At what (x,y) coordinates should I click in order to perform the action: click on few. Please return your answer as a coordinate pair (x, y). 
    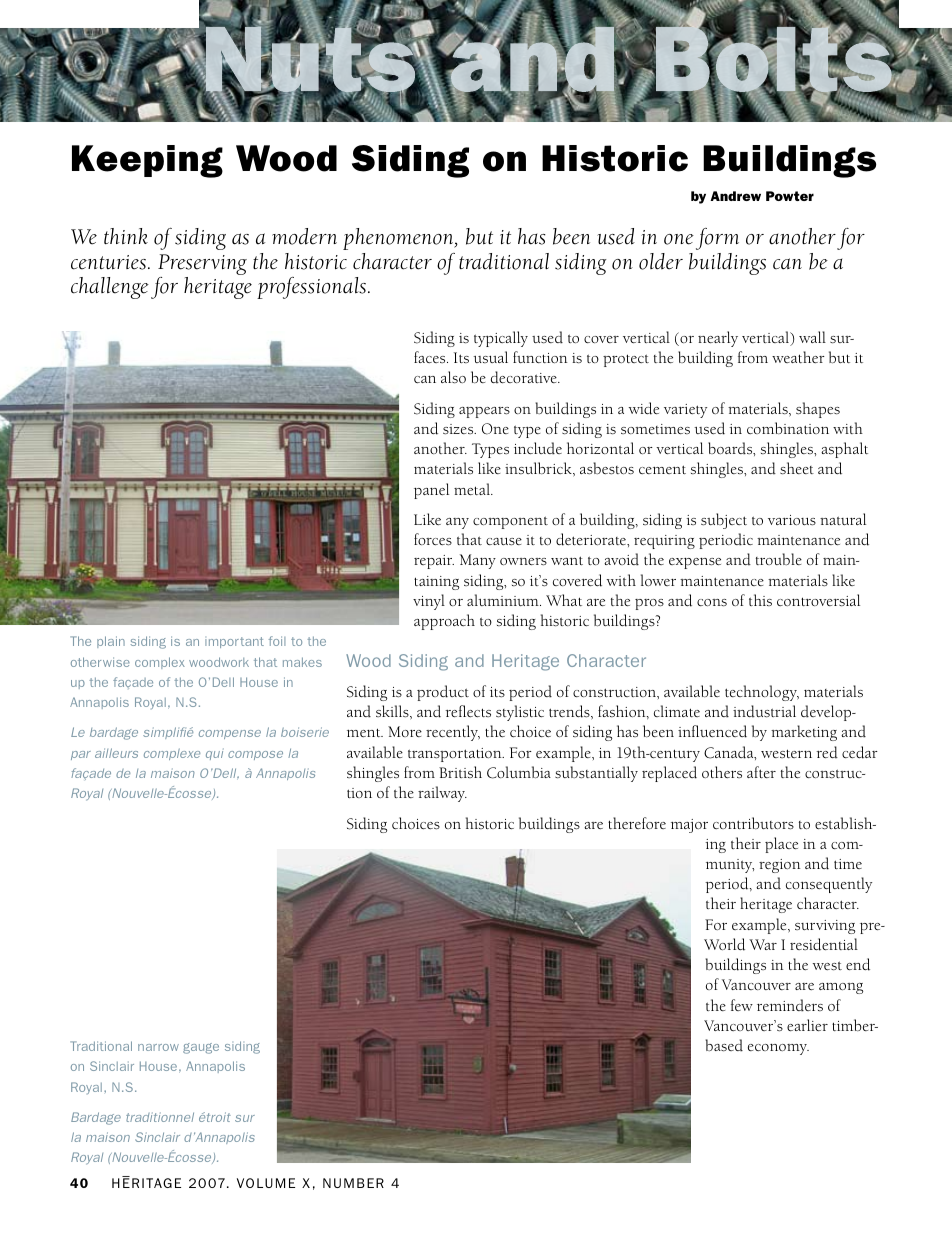
    Looking at the image, I should click on (742, 1005).
